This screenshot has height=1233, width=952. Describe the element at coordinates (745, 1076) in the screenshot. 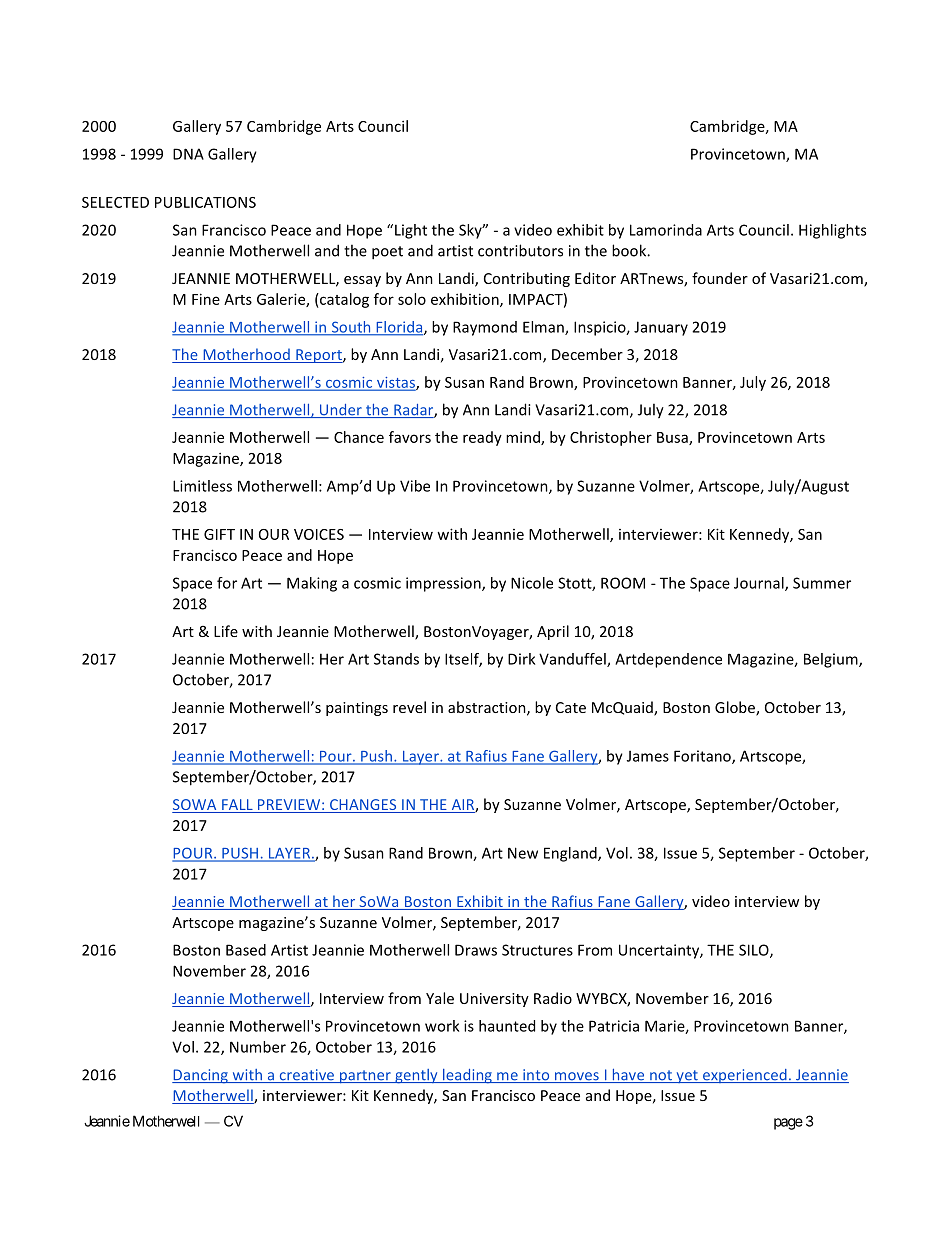

I see `experienced` at that location.
